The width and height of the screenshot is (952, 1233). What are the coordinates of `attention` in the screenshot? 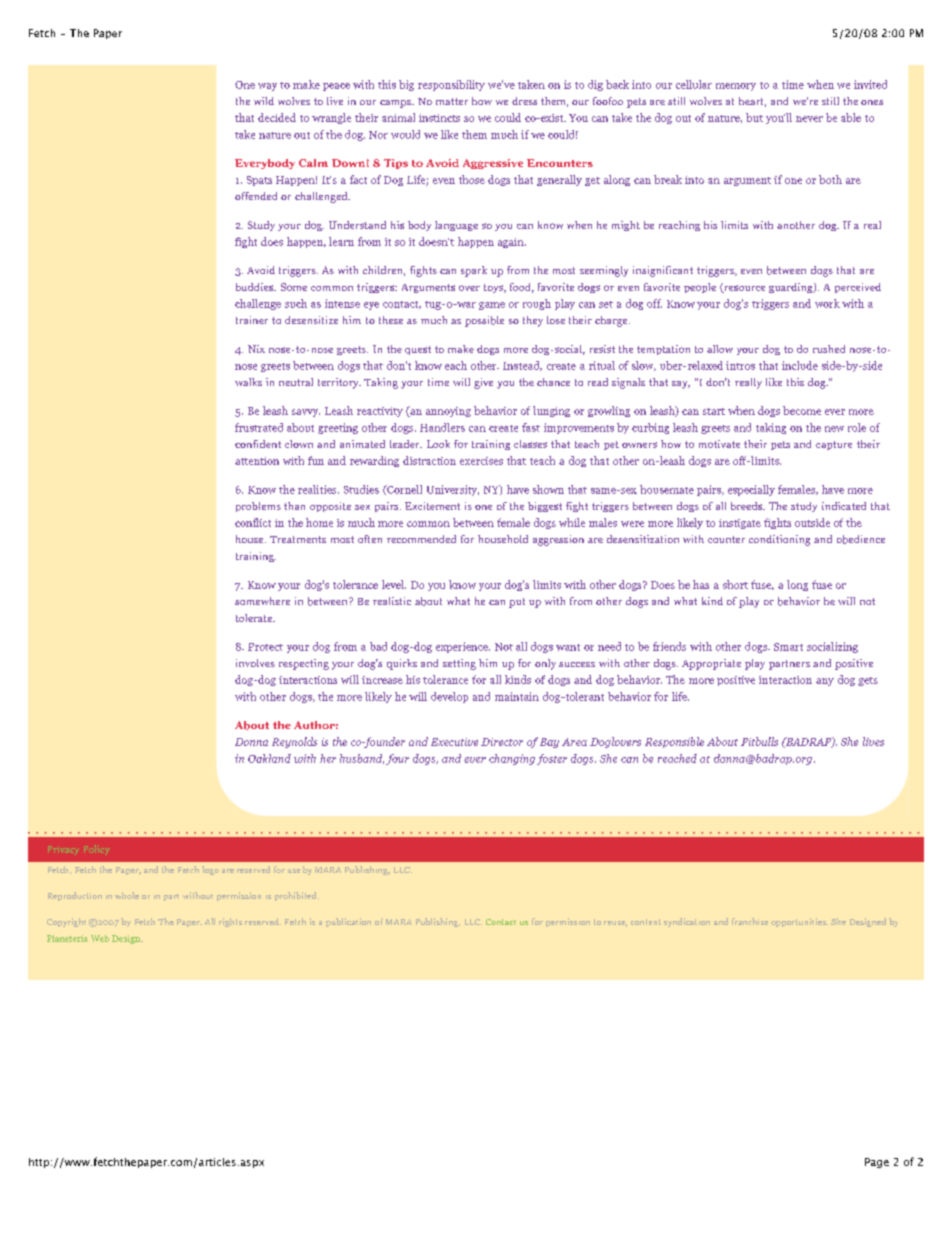 It's located at (257, 461).
